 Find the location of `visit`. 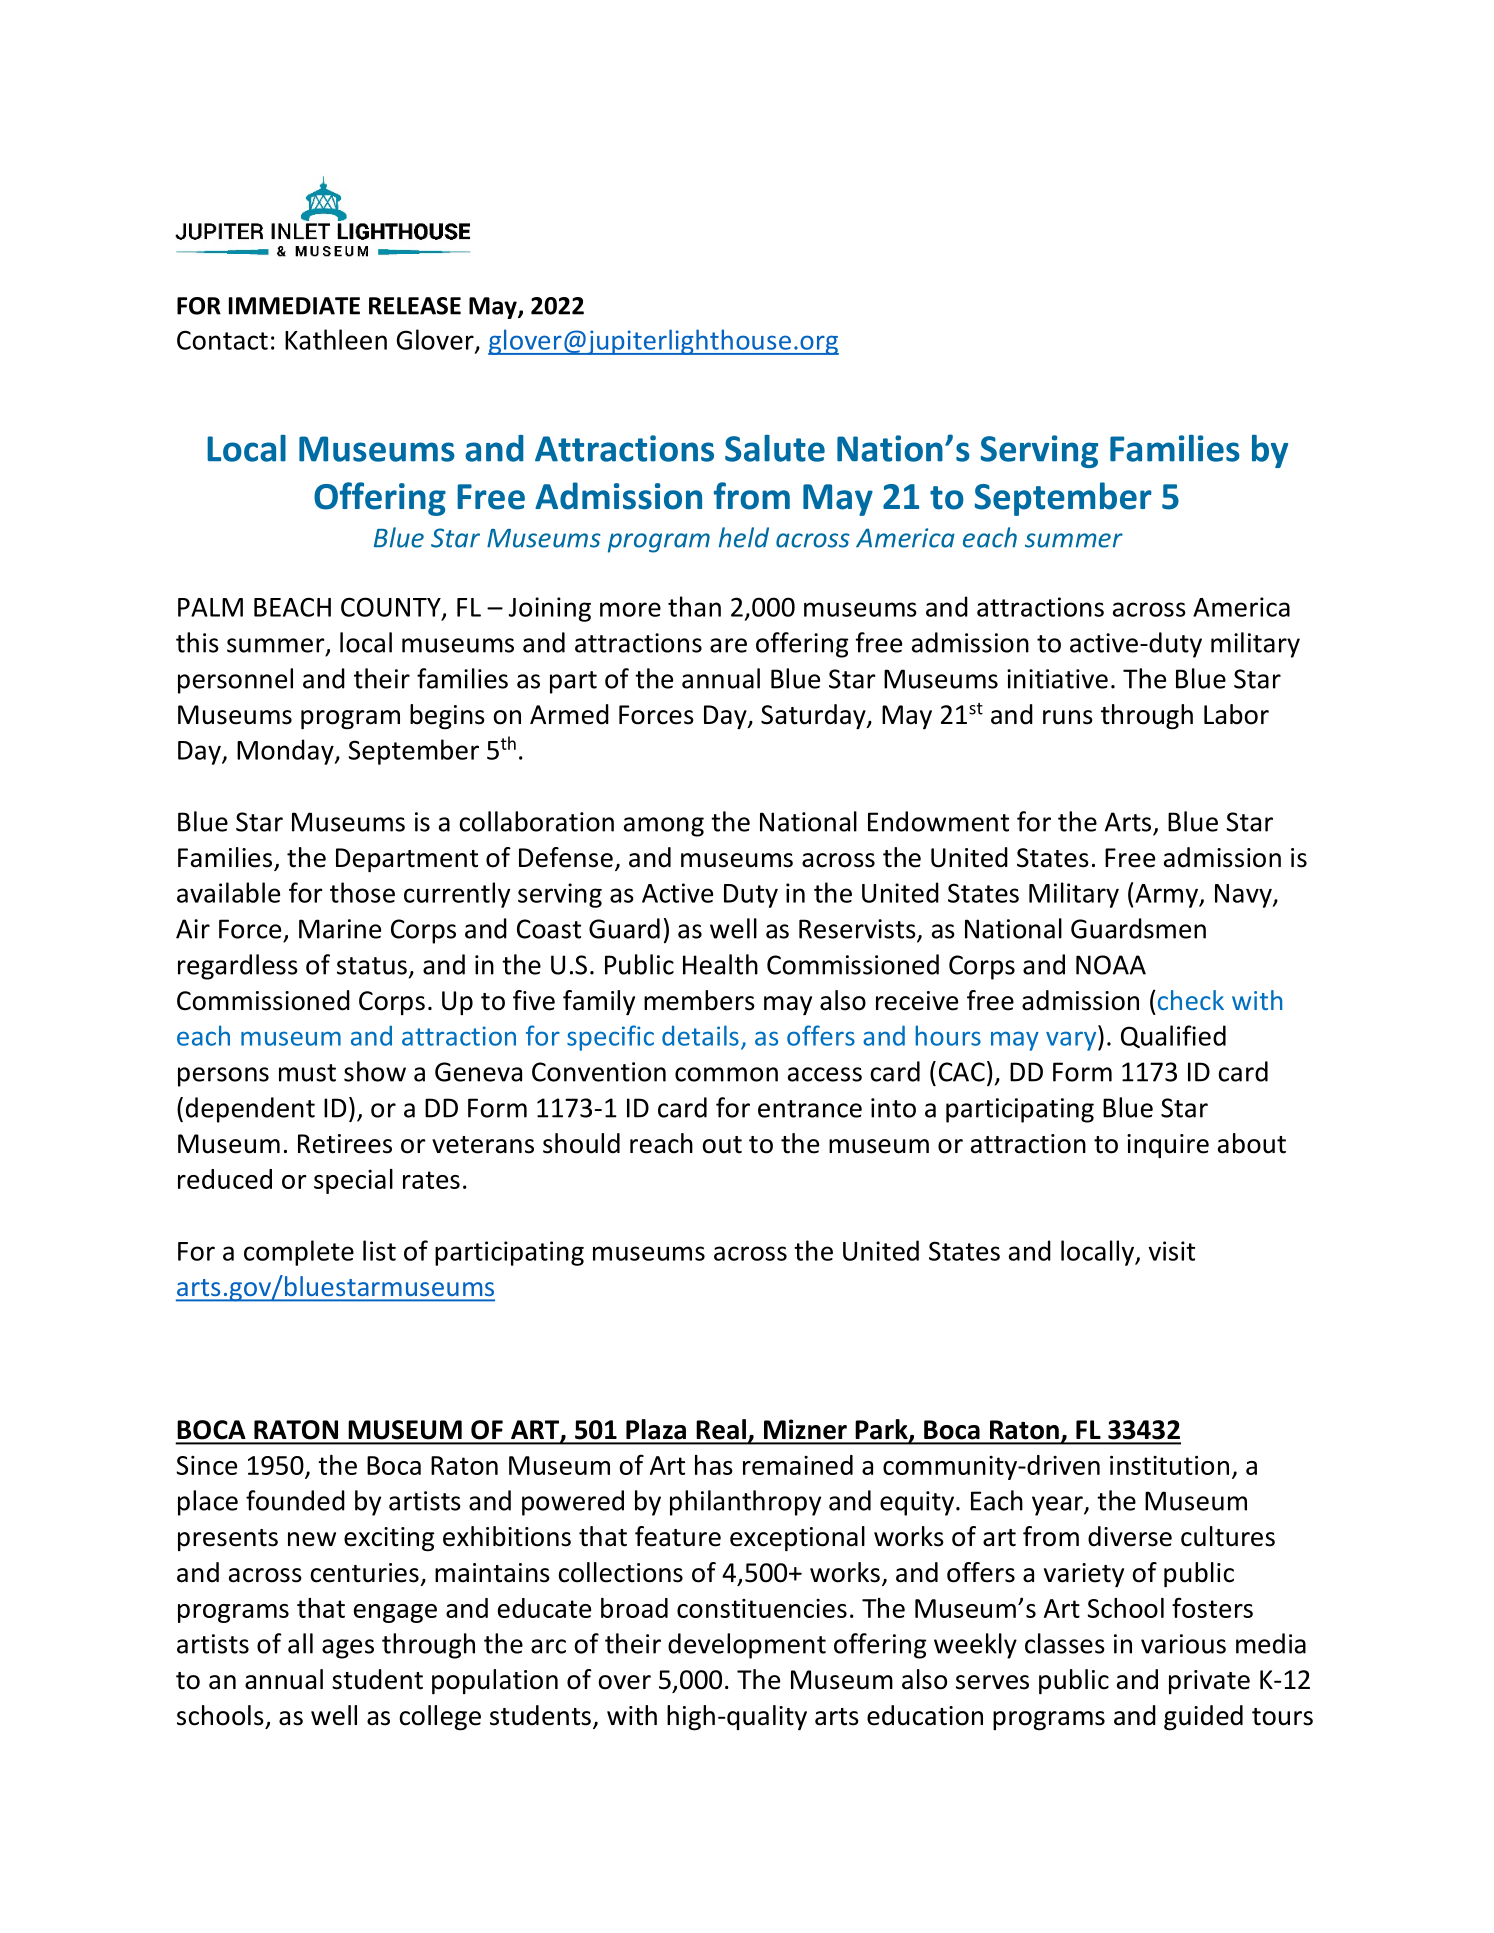

visit is located at coordinates (1171, 1251).
